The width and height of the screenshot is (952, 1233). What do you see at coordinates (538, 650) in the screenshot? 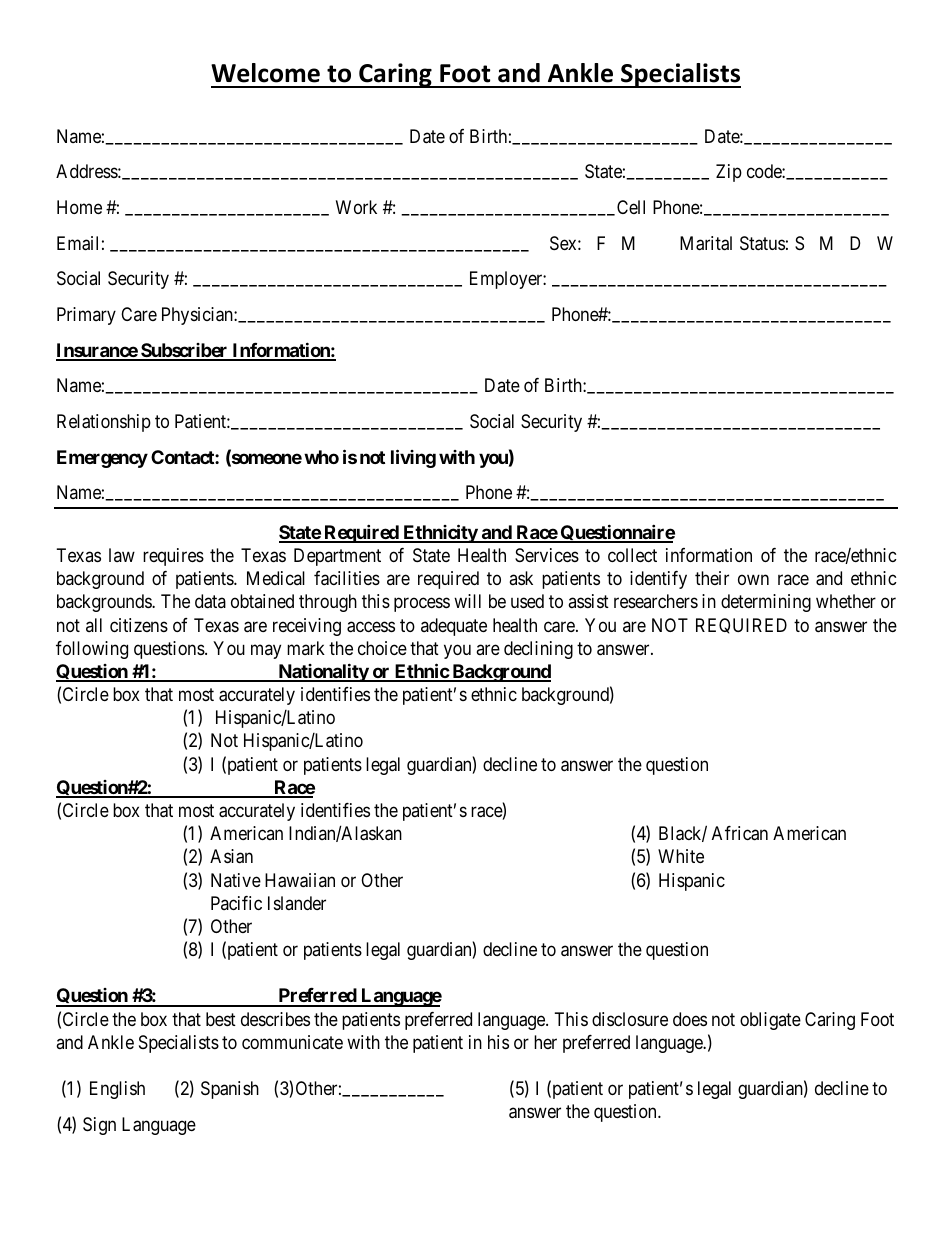
I see `declining` at bounding box center [538, 650].
